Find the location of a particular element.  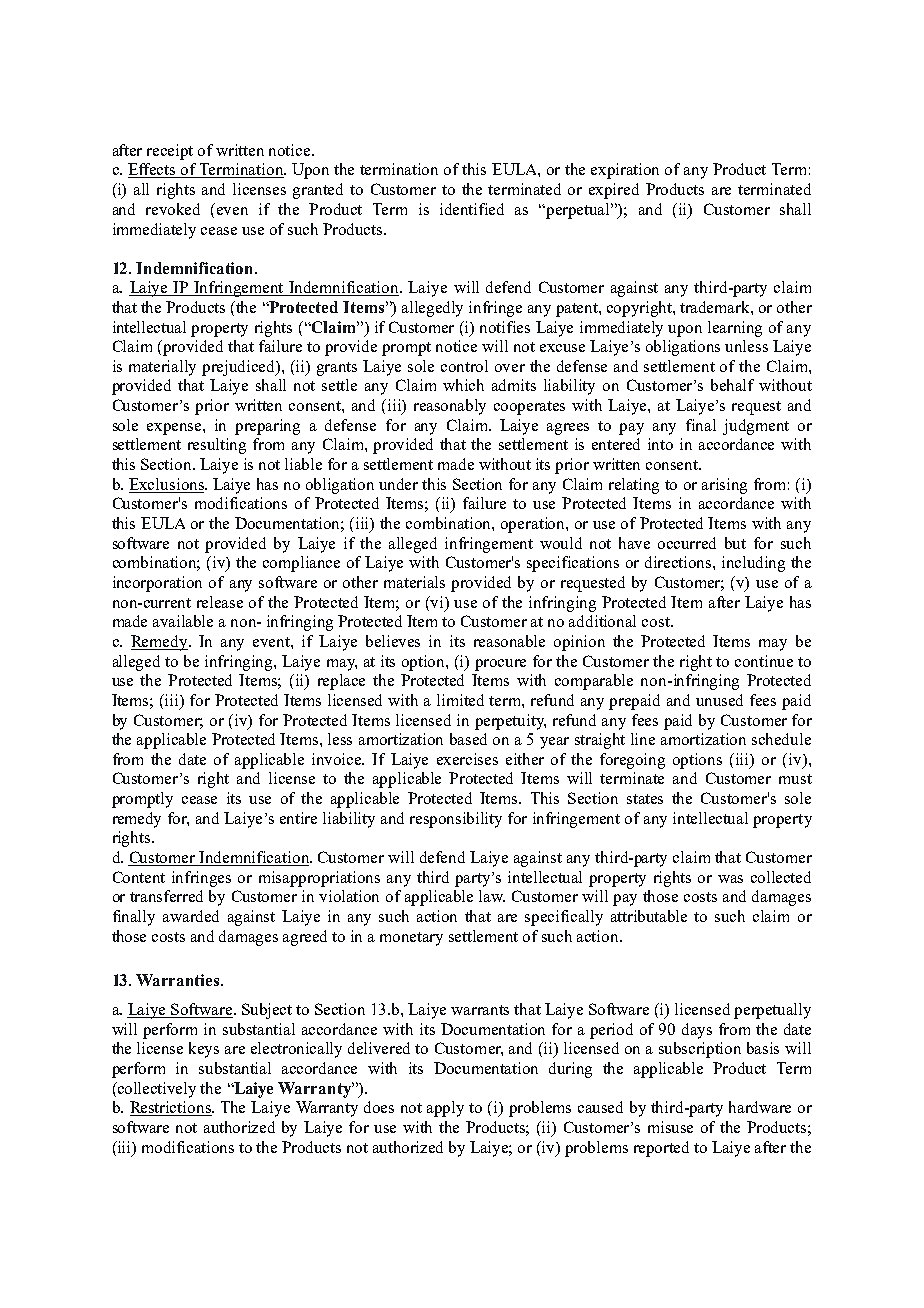

expiration is located at coordinates (625, 171).
